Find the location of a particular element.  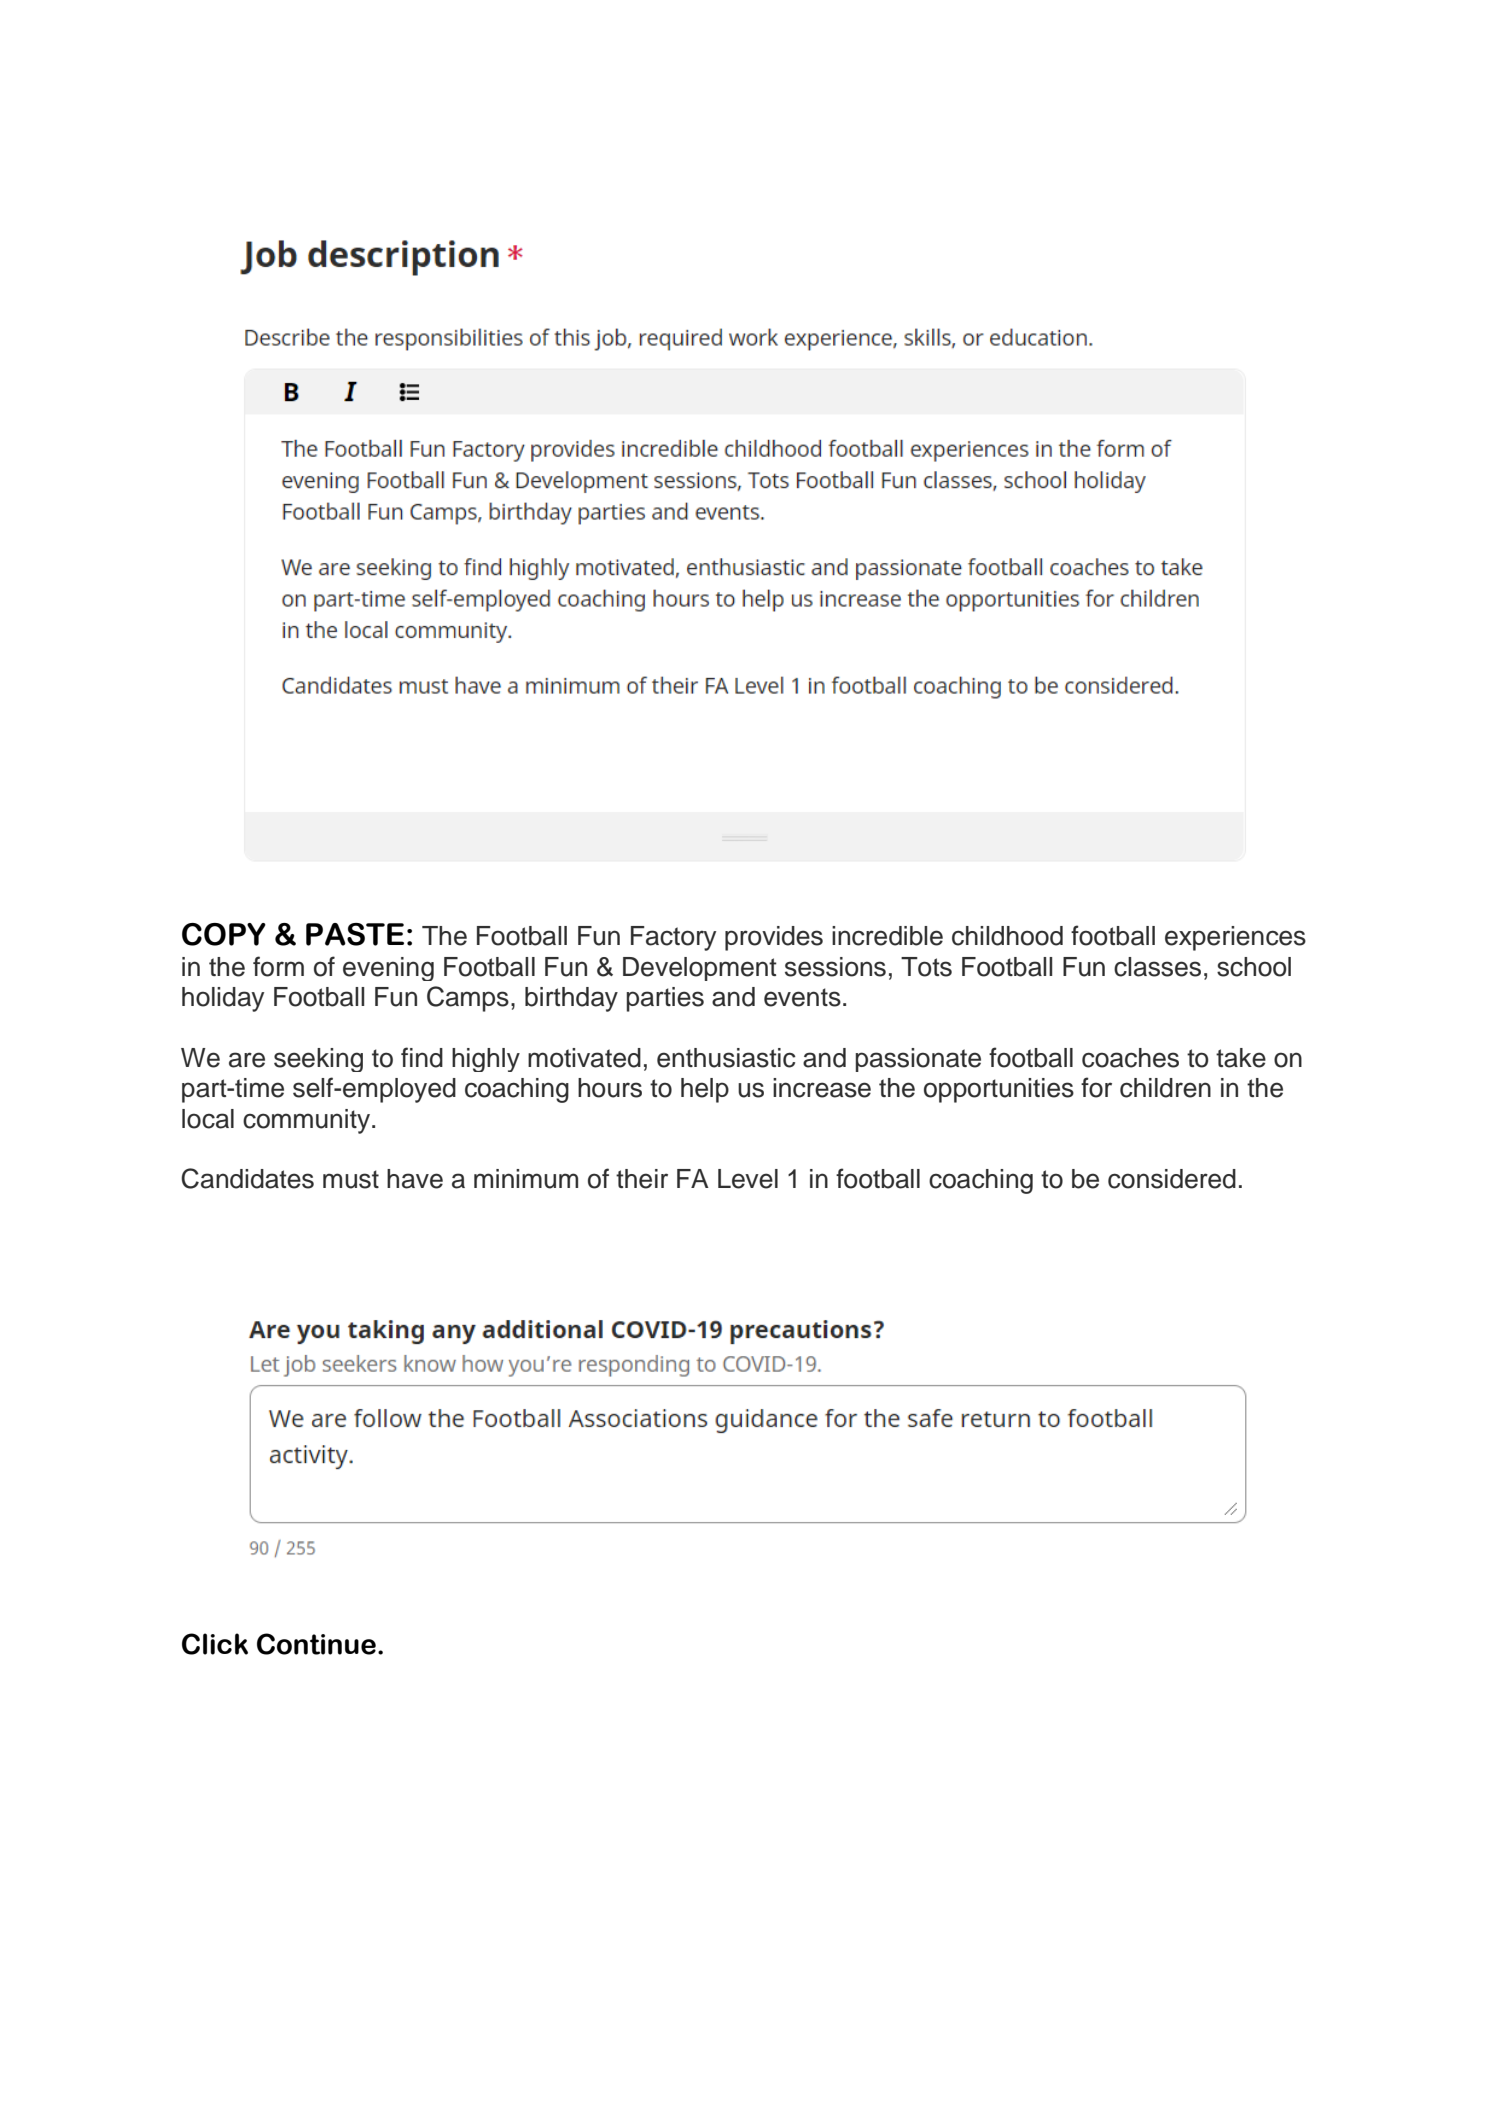

form is located at coordinates (278, 966).
